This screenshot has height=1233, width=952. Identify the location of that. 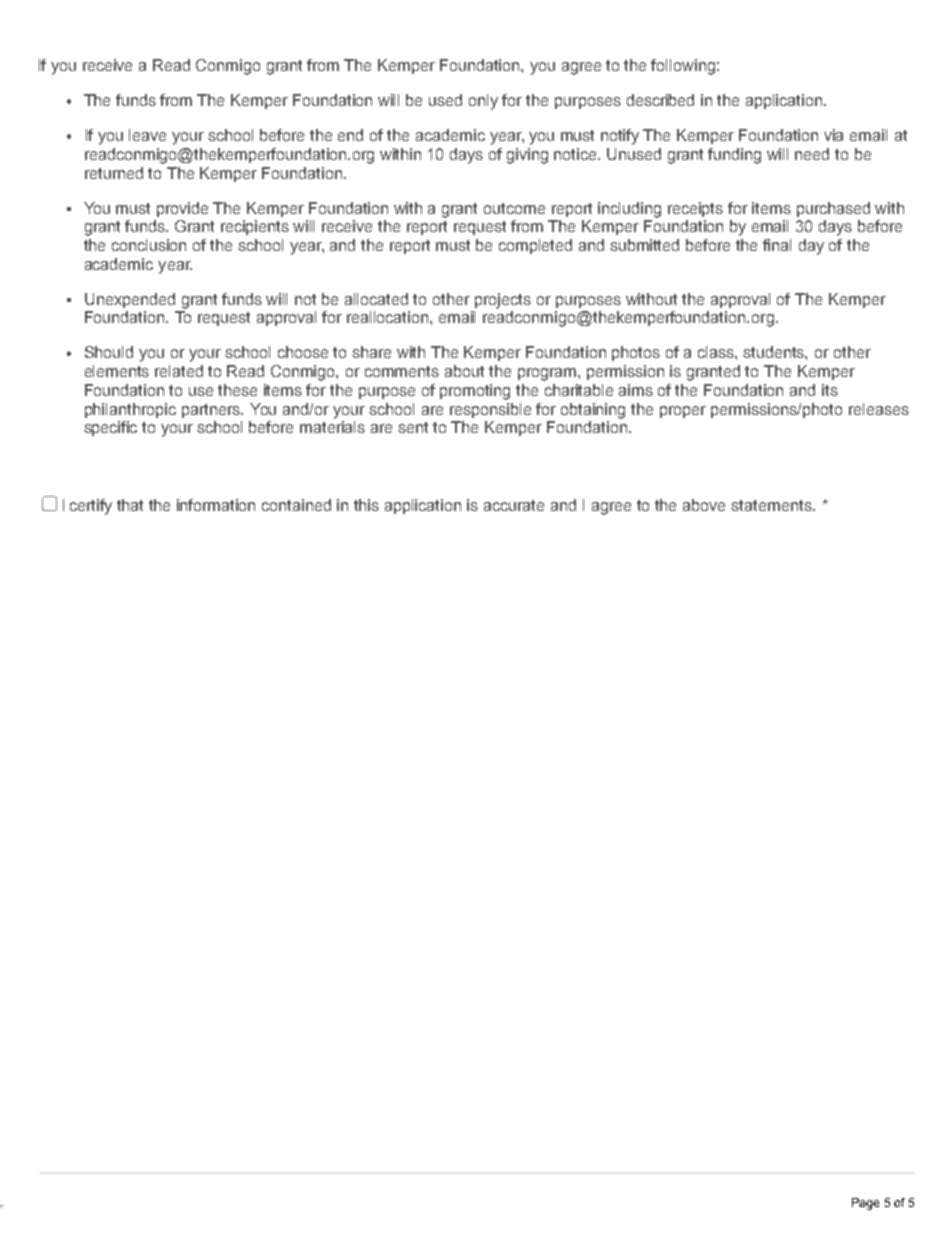
(130, 505).
